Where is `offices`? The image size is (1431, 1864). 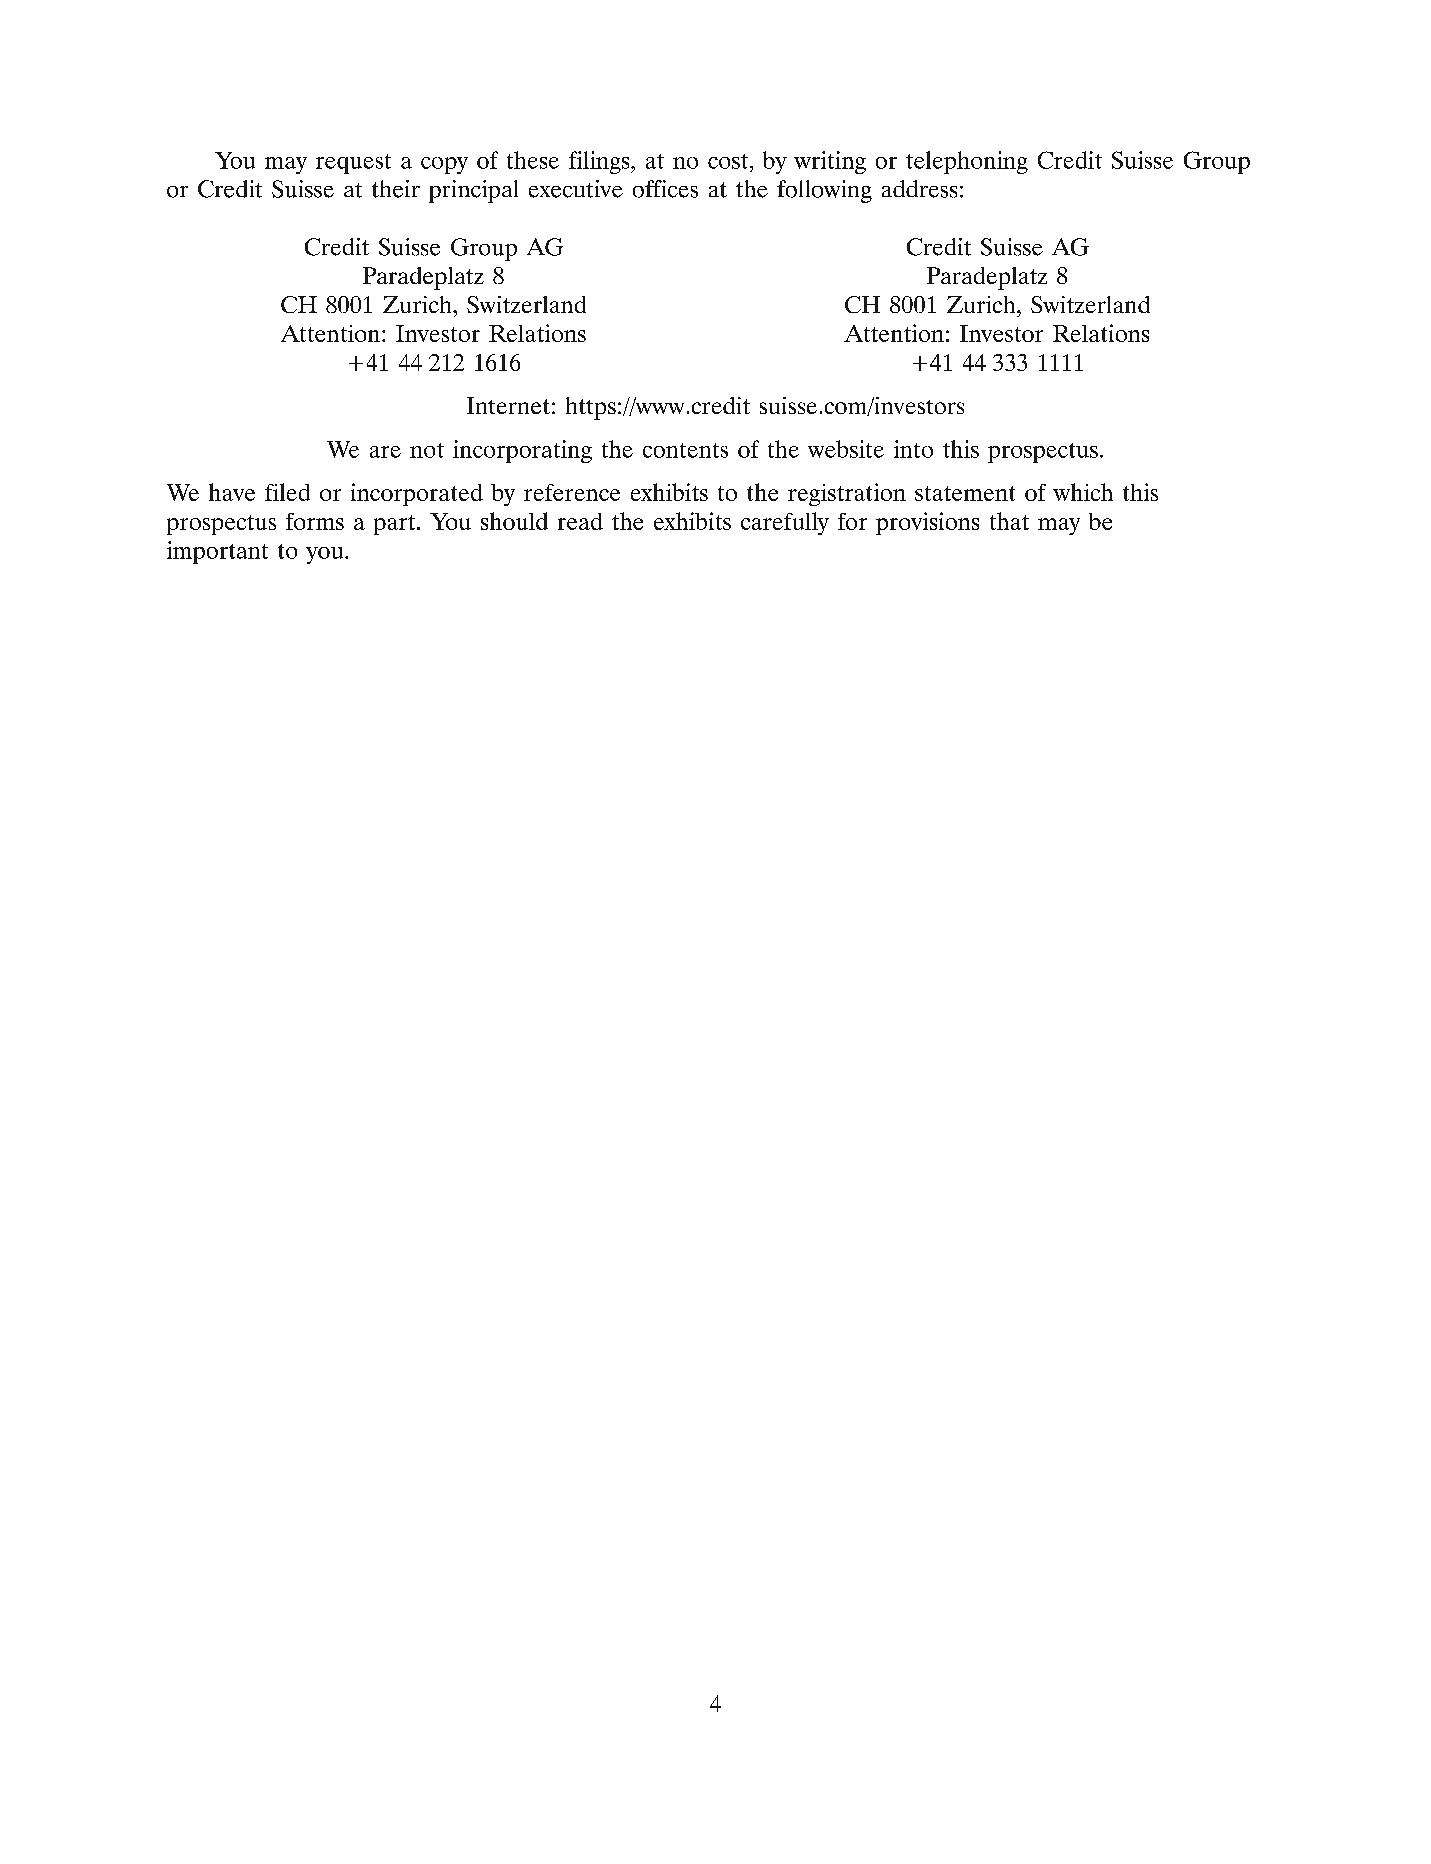 offices is located at coordinates (665, 189).
